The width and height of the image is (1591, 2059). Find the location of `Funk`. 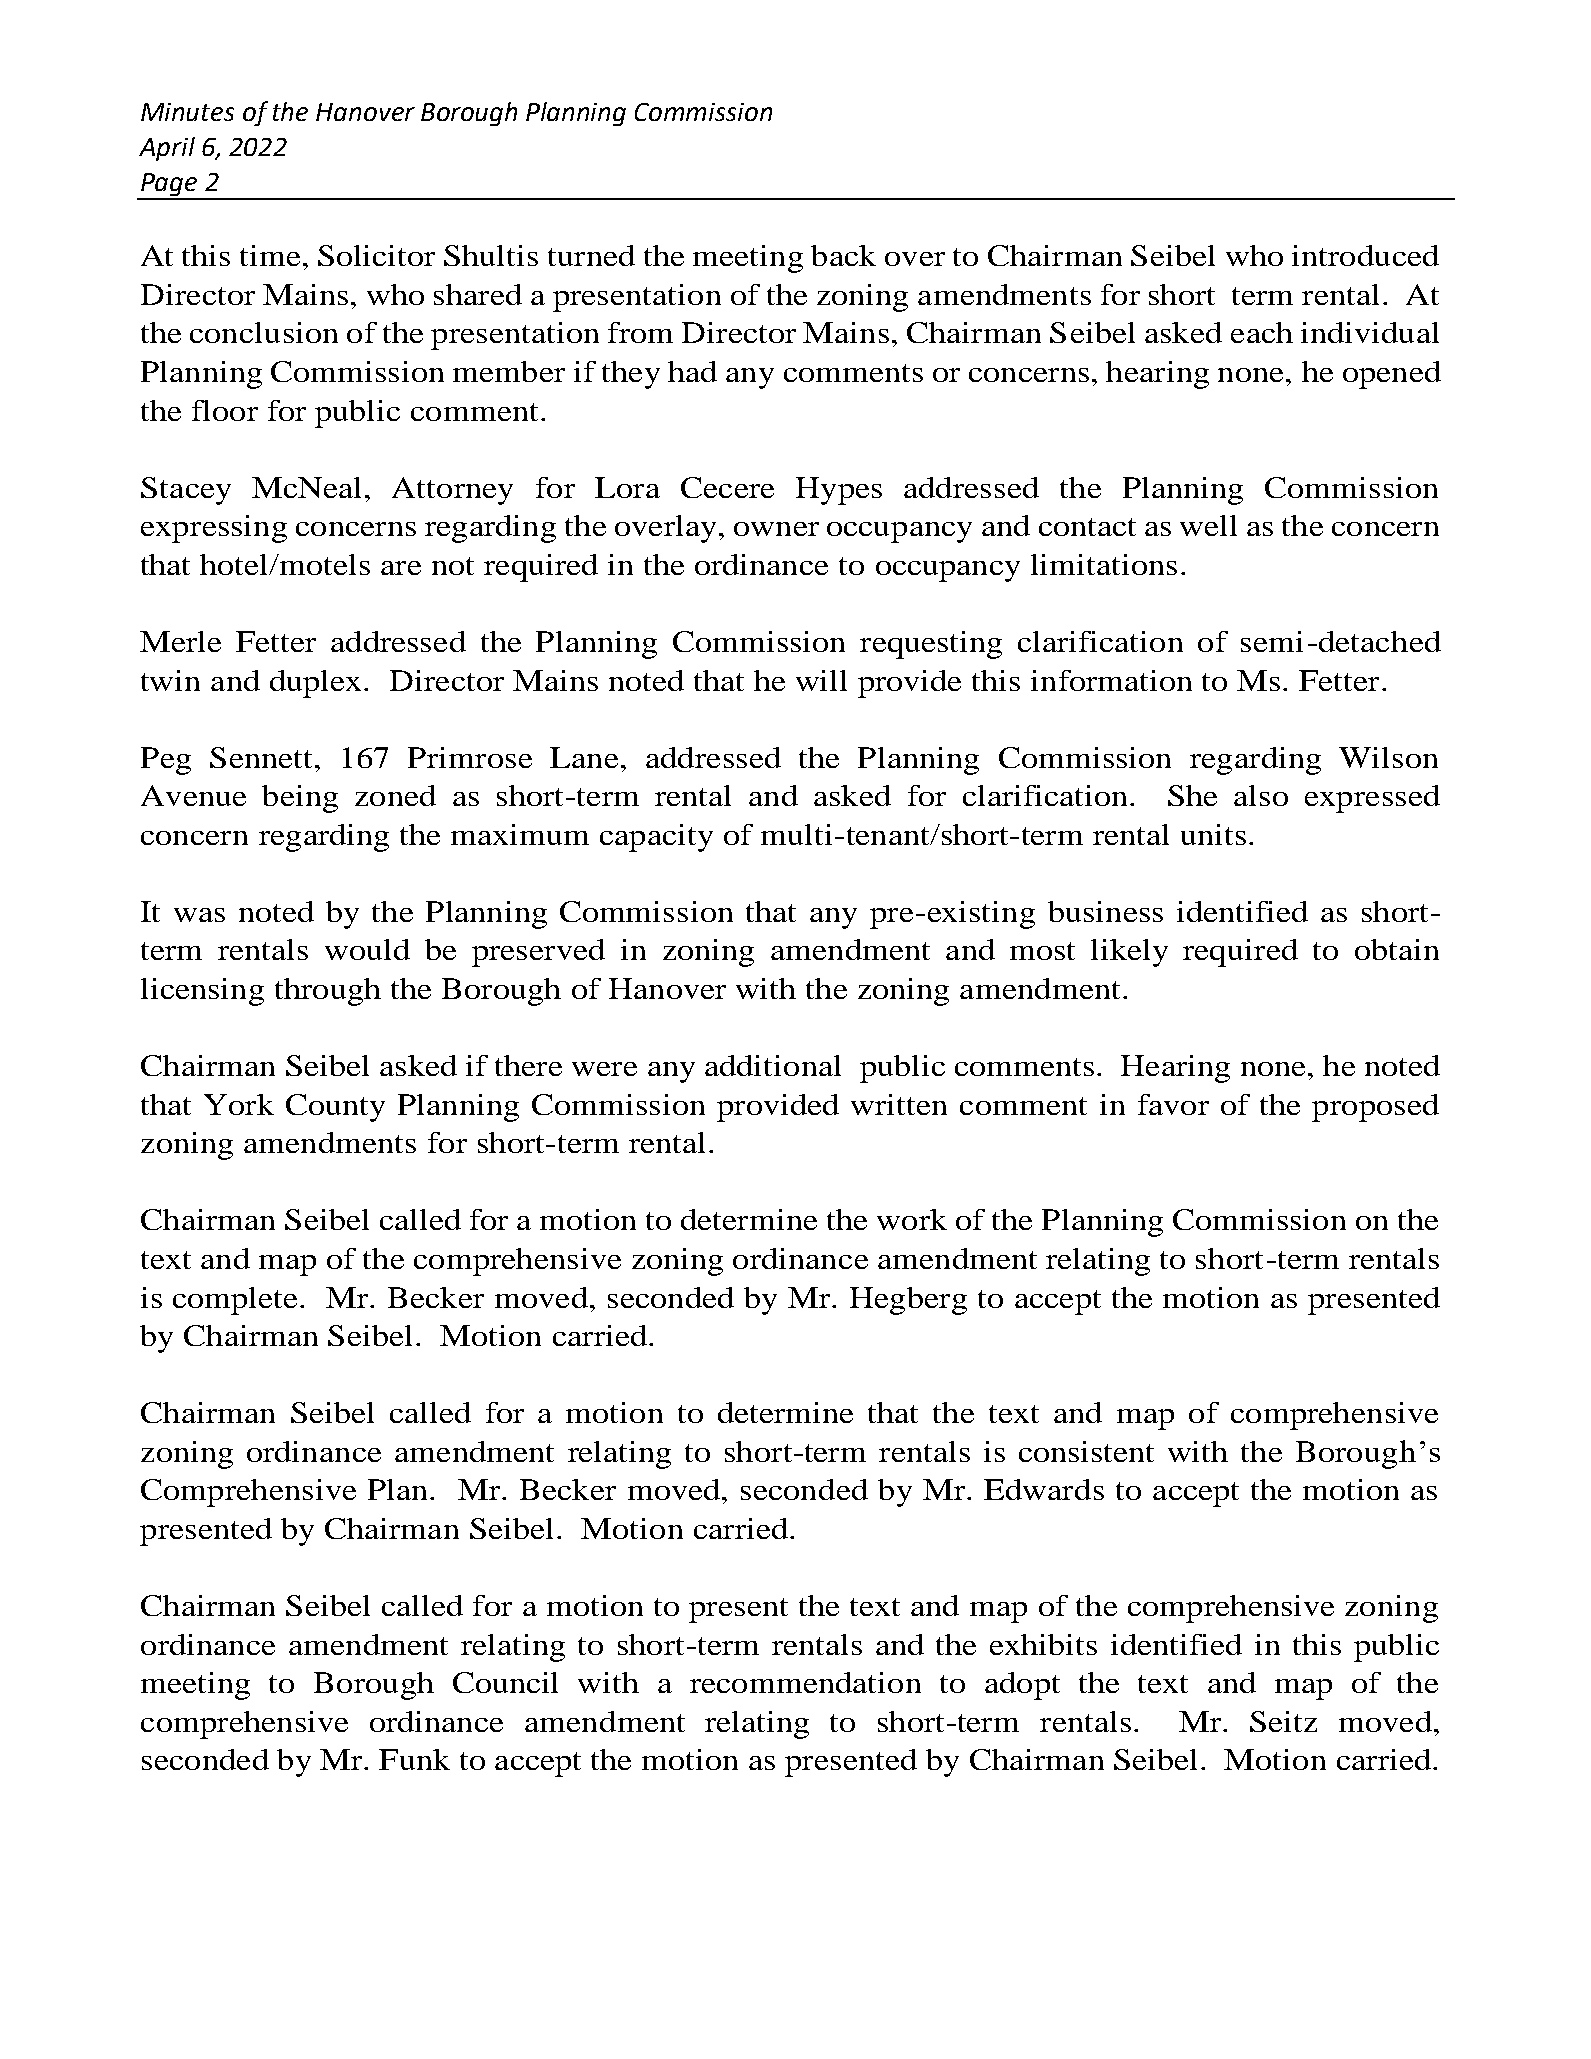

Funk is located at coordinates (414, 1759).
